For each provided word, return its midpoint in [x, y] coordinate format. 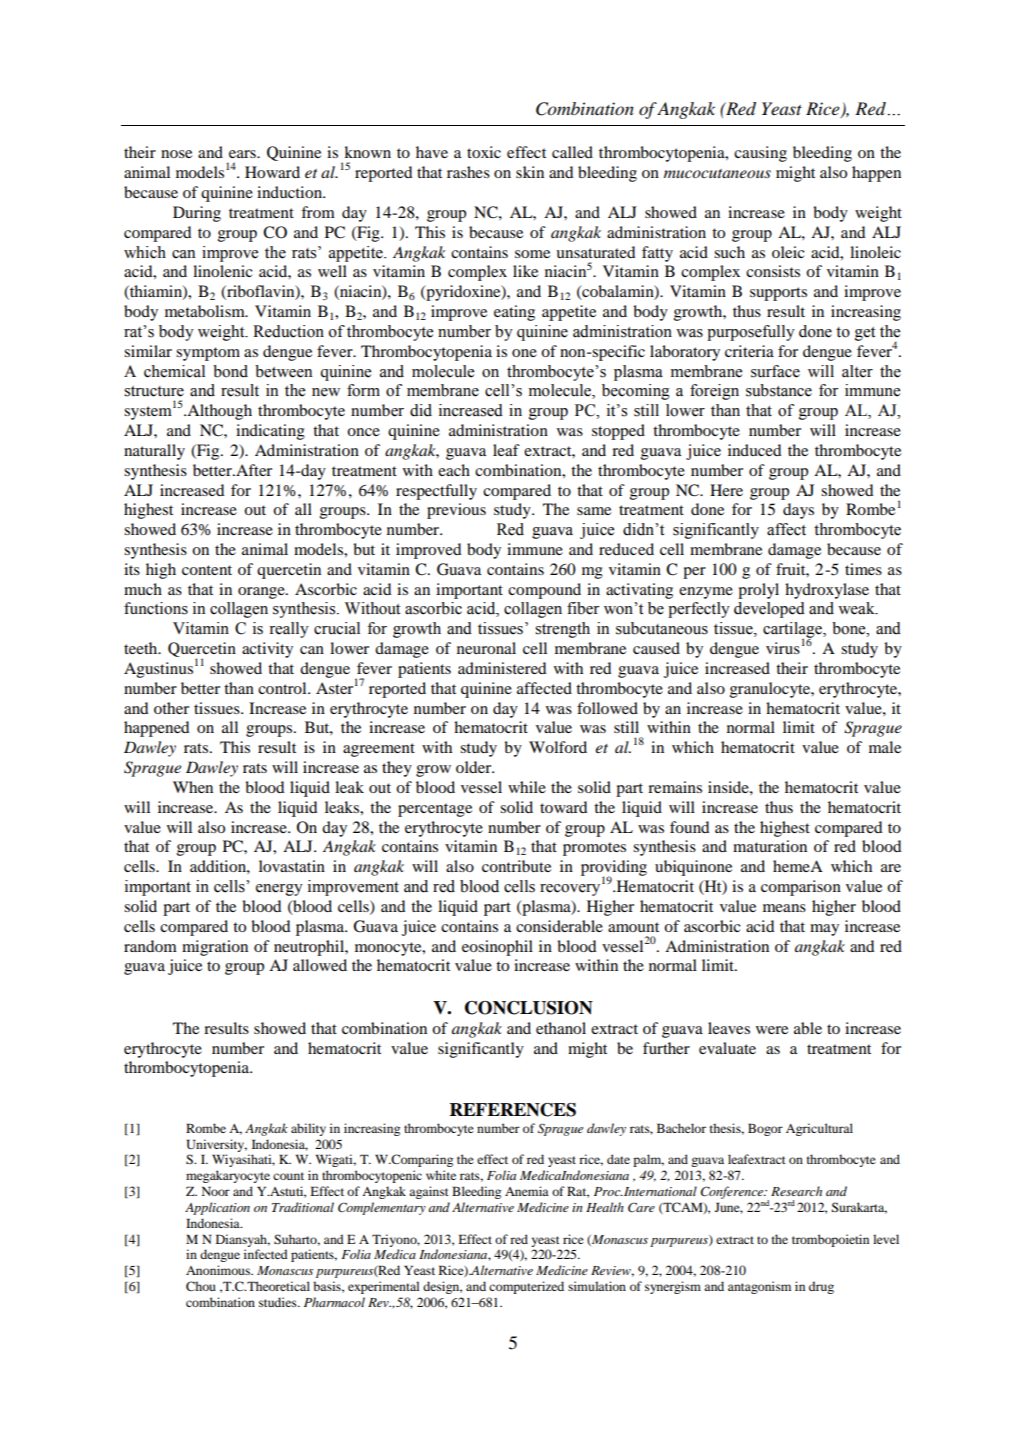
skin [530, 172]
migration [215, 948]
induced [754, 450]
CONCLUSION [529, 1008]
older [475, 767]
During [197, 214]
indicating [270, 432]
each [454, 470]
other [171, 708]
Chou [201, 1286]
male [885, 747]
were [772, 1030]
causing [760, 154]
